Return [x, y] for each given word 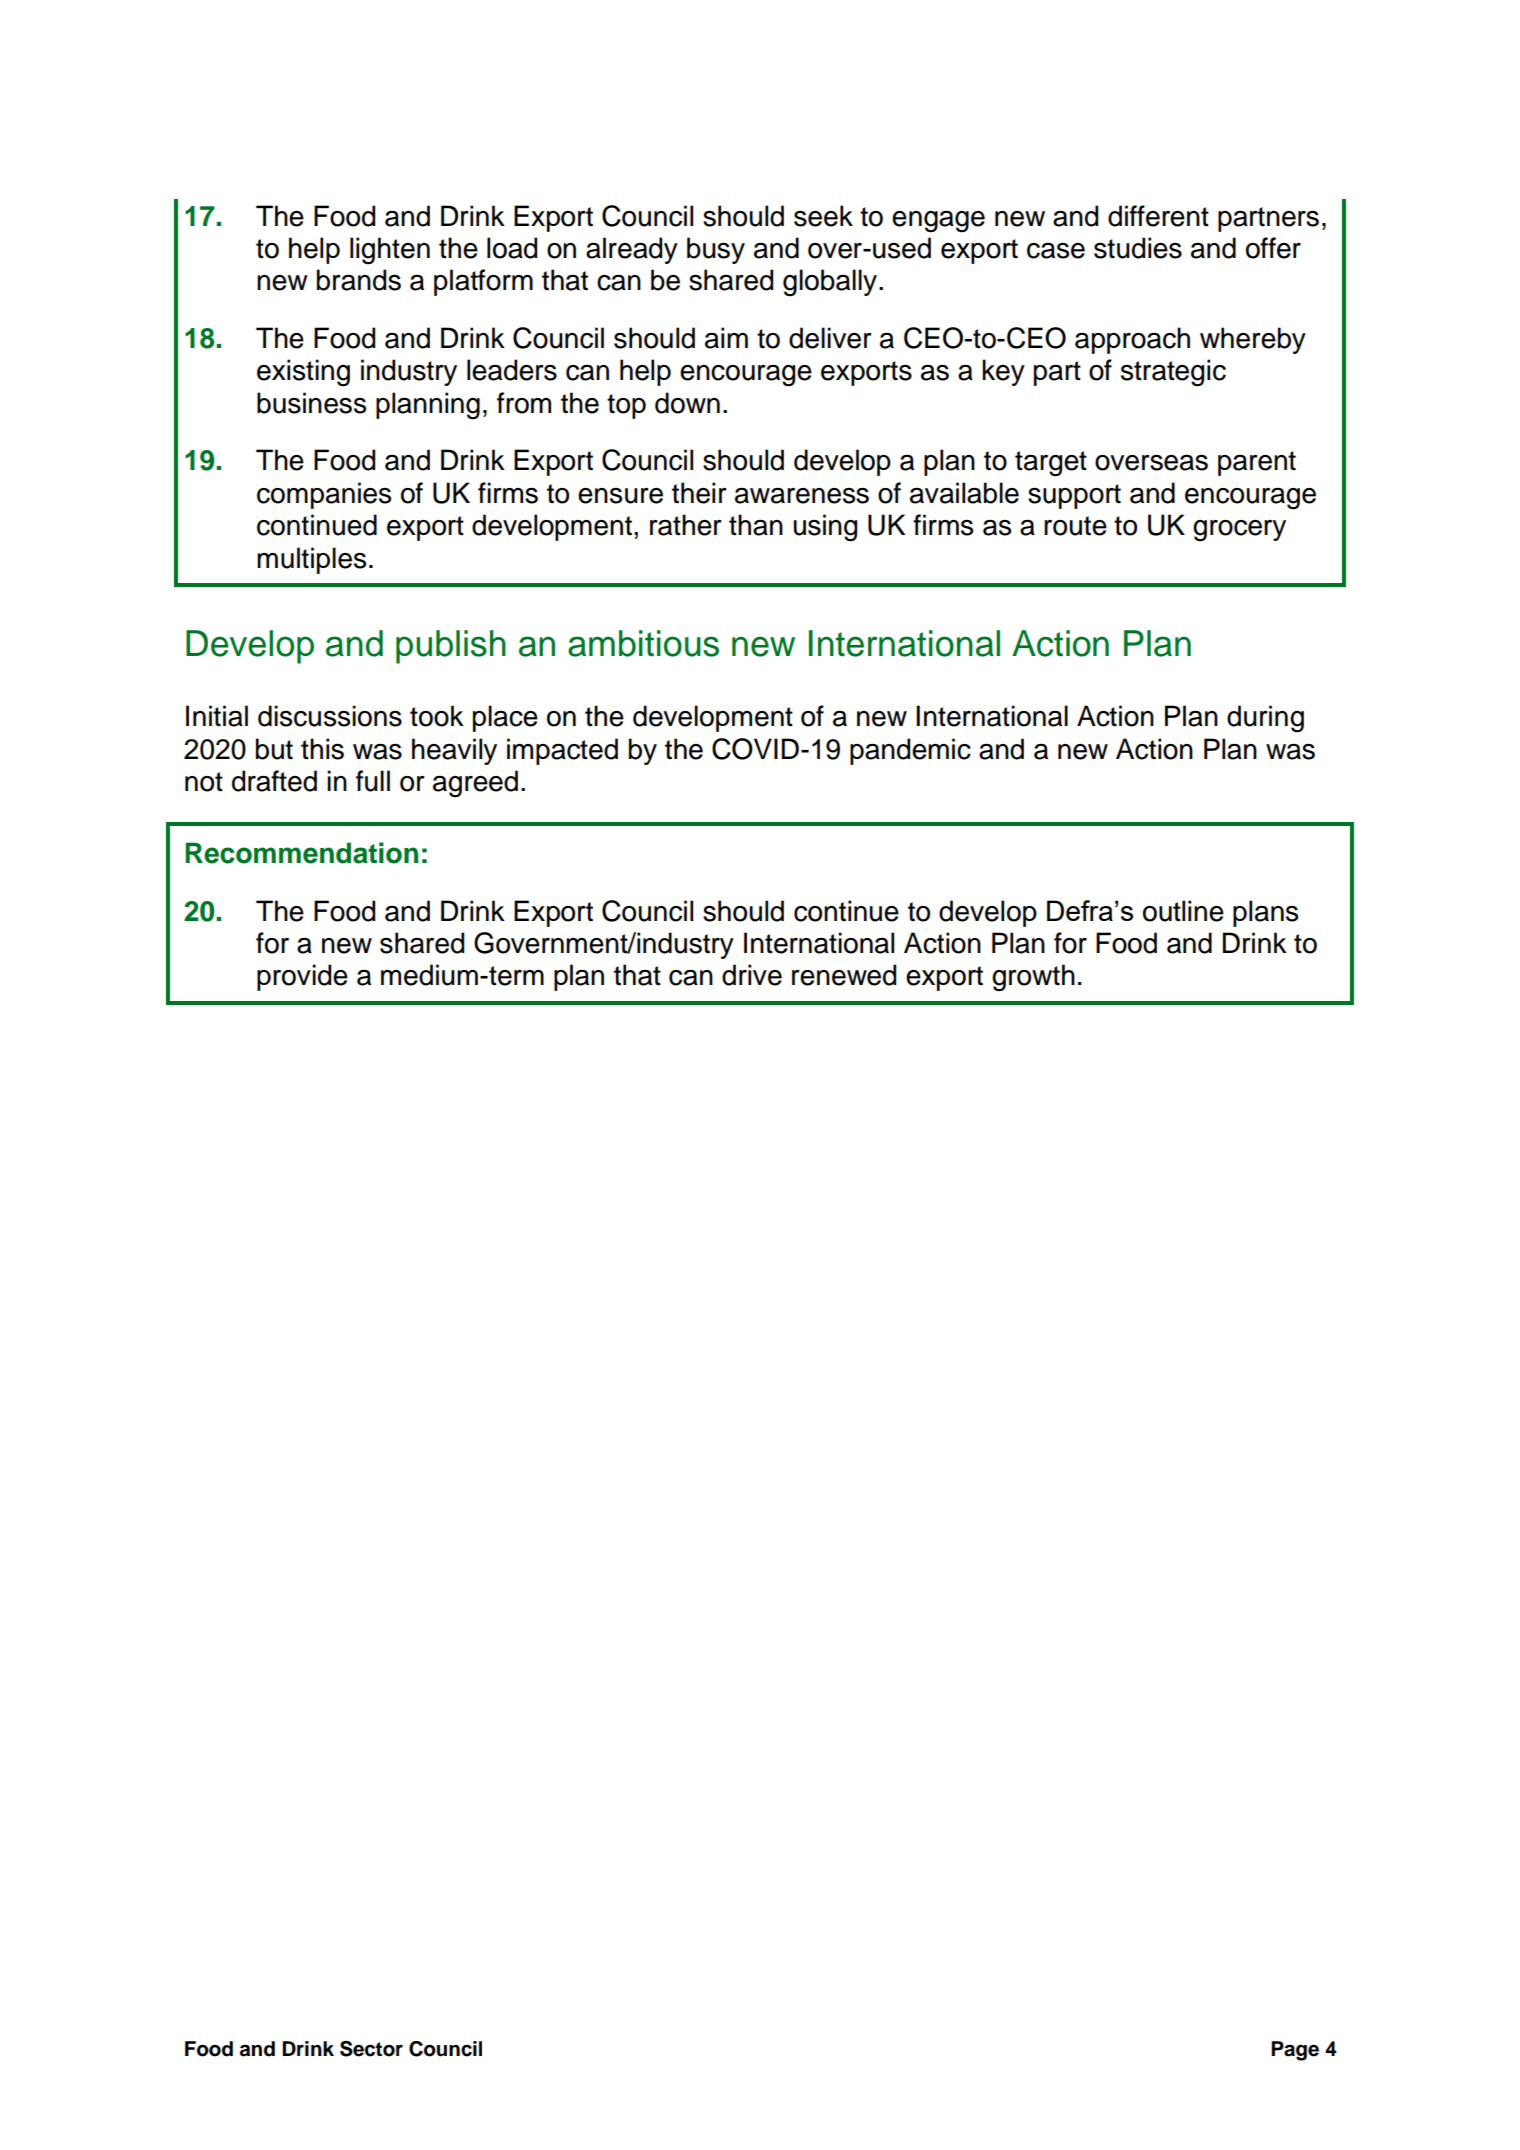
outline [1183, 911]
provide [302, 977]
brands [359, 280]
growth [1033, 978]
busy [716, 250]
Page [1295, 2051]
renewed [844, 975]
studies [1138, 248]
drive [752, 975]
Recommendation [301, 853]
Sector [371, 2049]
